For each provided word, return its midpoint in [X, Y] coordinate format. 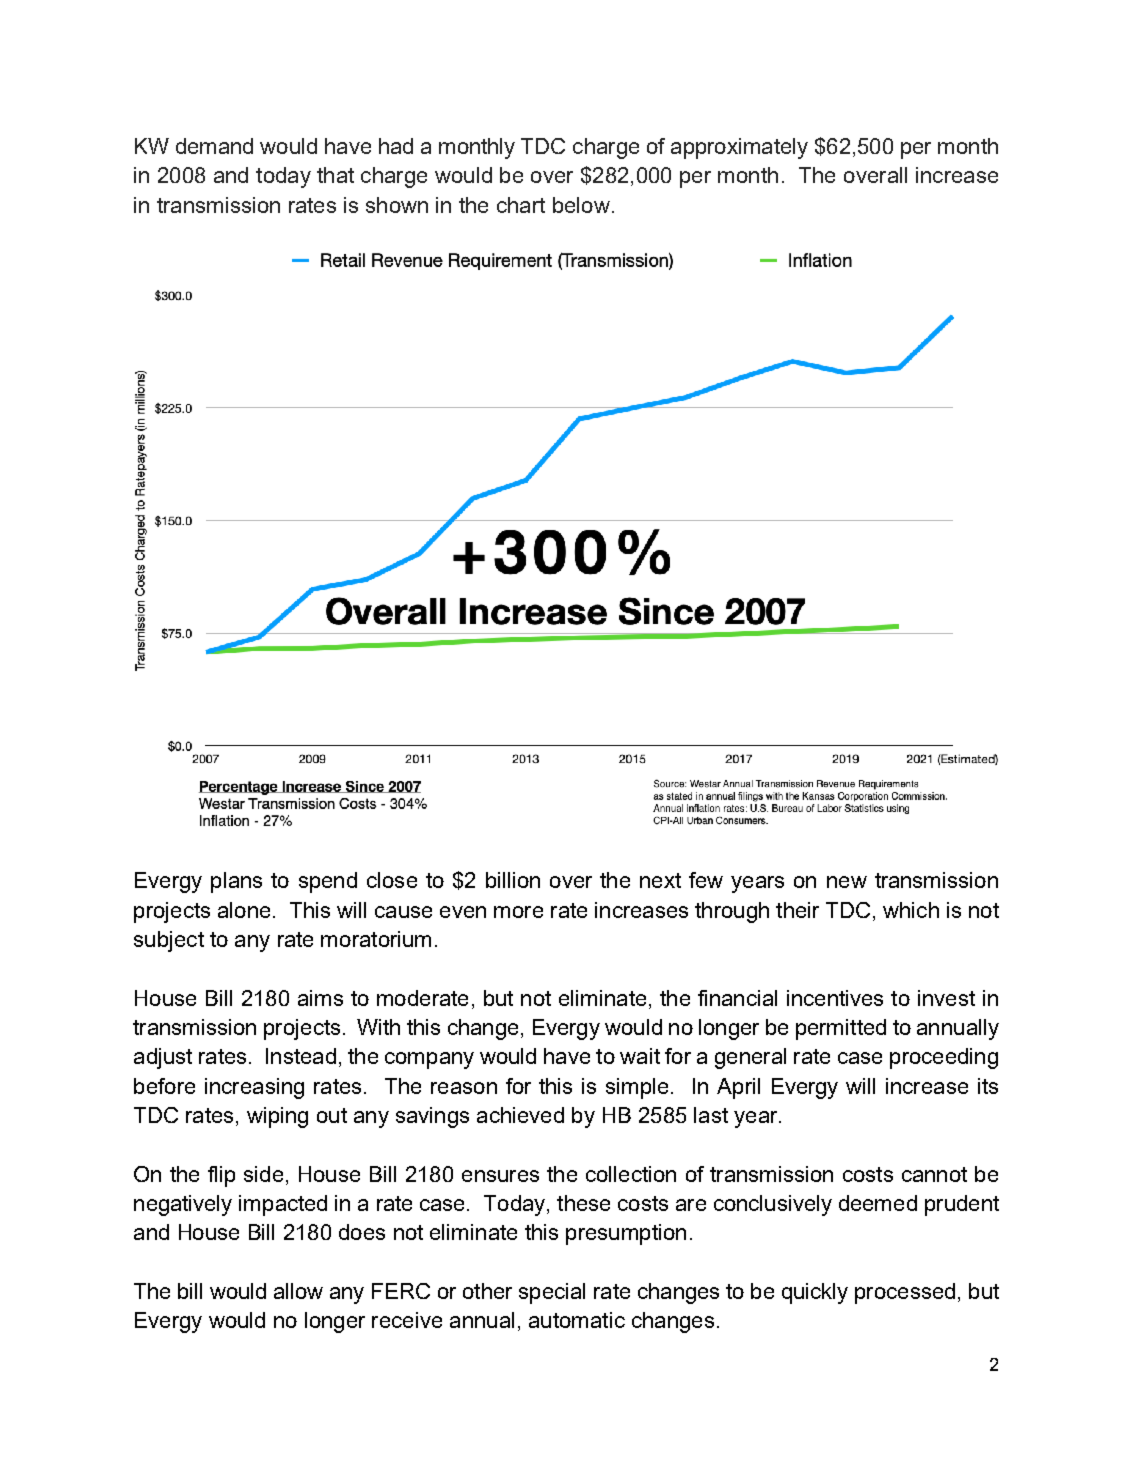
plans [236, 882]
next [660, 880]
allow [298, 1291]
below [581, 205]
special [552, 1293]
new [847, 882]
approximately [739, 148]
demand [214, 146]
